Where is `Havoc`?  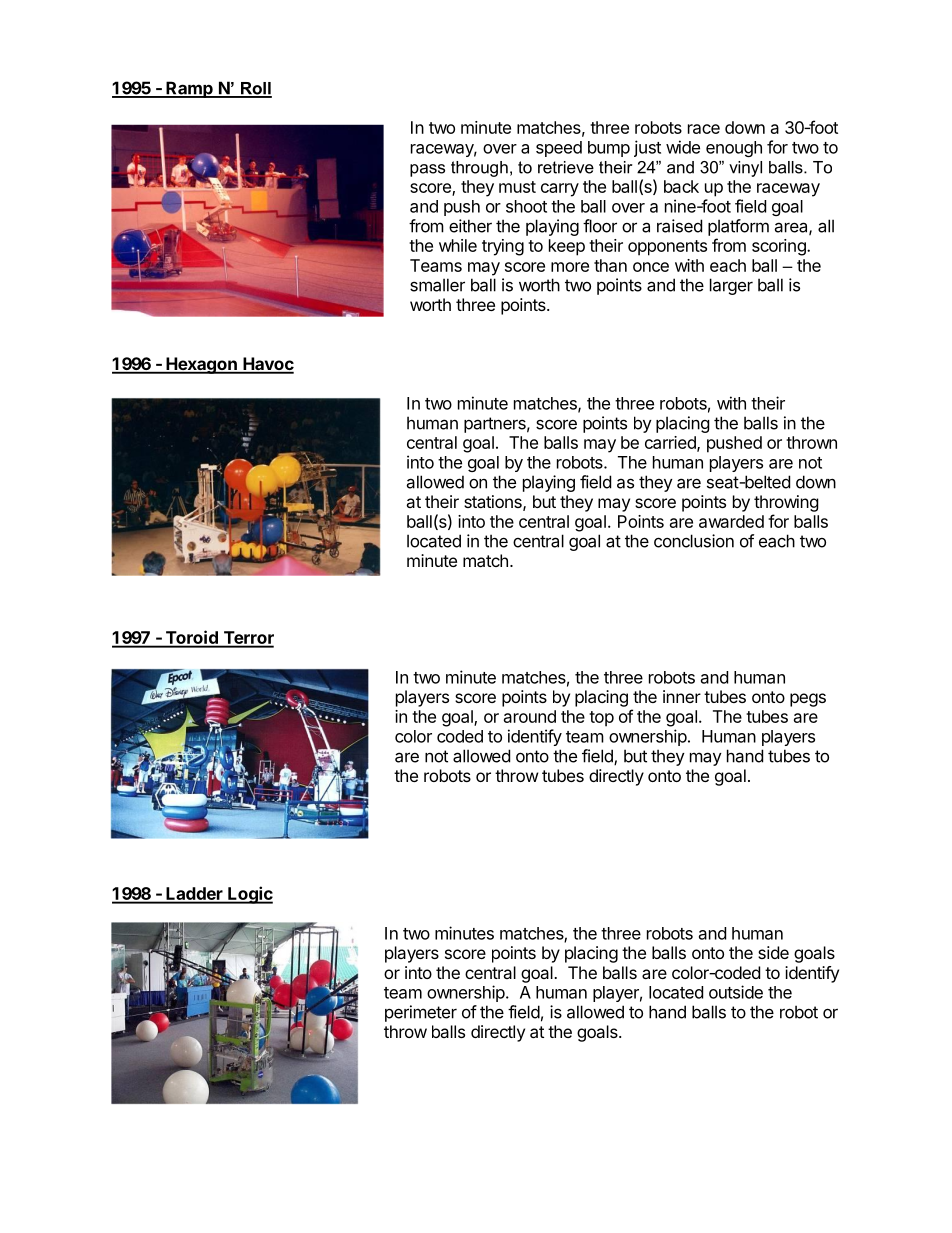
Havoc is located at coordinates (267, 365).
